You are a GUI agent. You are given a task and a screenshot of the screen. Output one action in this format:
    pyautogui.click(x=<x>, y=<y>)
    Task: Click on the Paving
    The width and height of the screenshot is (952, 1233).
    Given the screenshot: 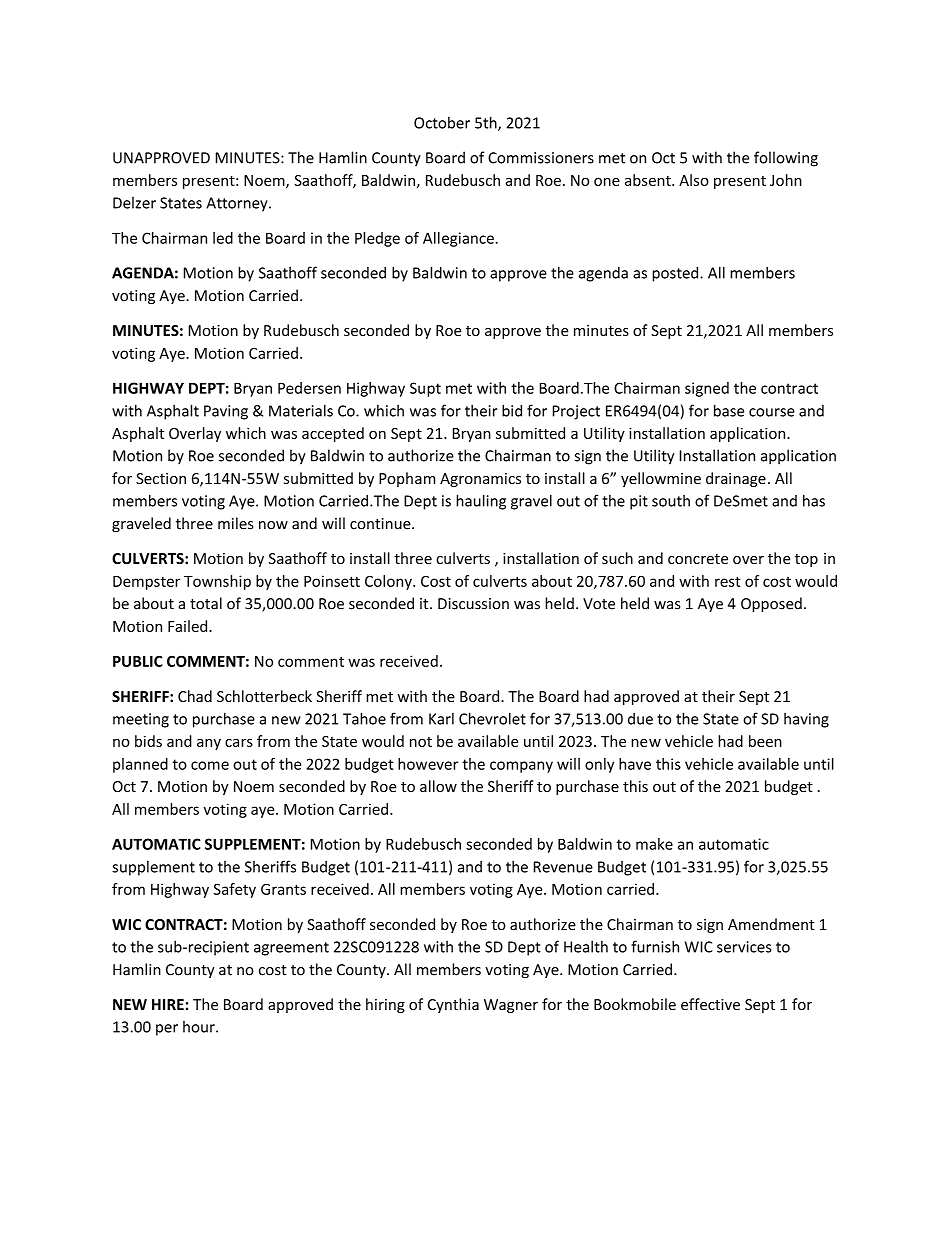 What is the action you would take?
    pyautogui.click(x=226, y=412)
